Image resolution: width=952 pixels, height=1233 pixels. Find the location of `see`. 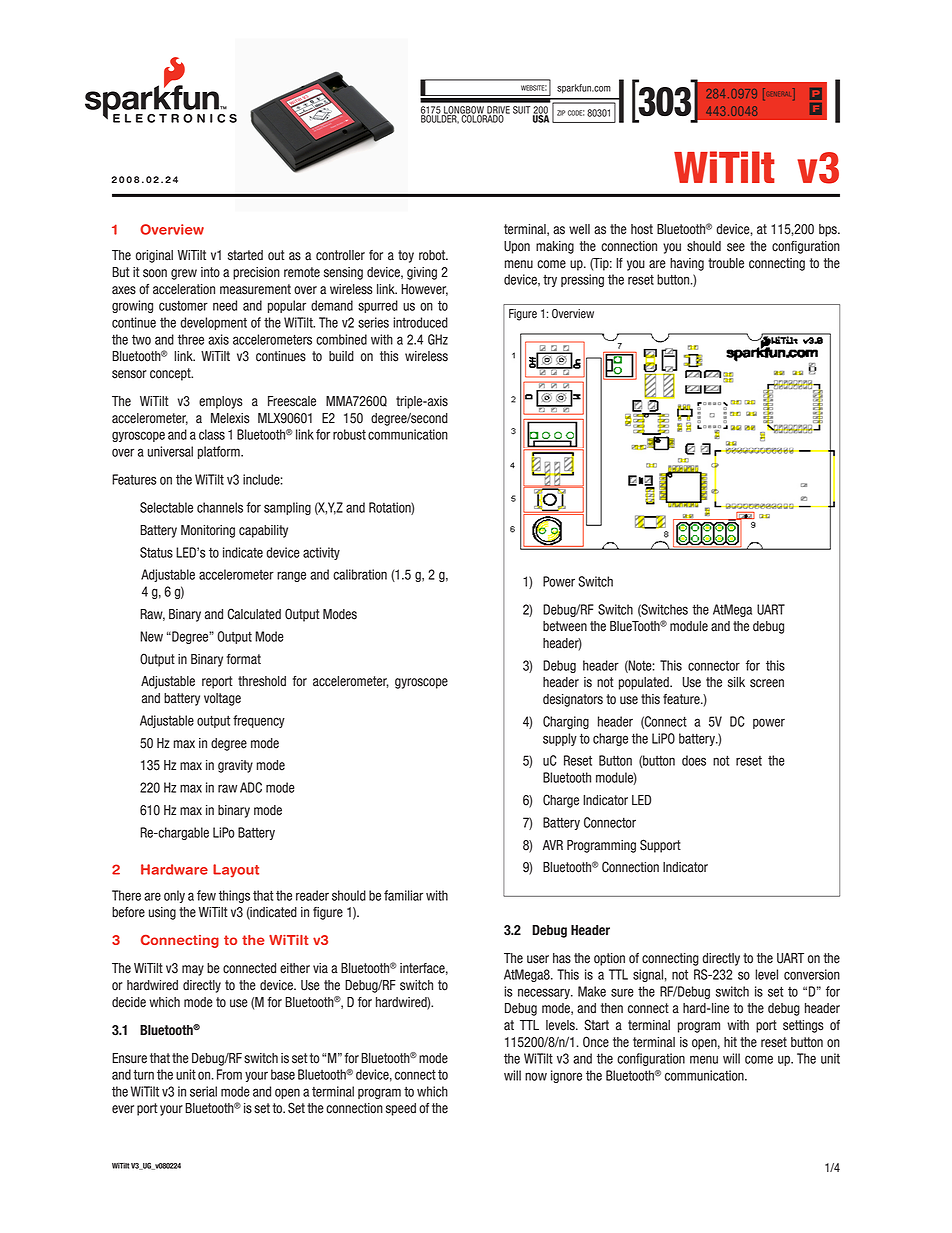

see is located at coordinates (736, 247).
